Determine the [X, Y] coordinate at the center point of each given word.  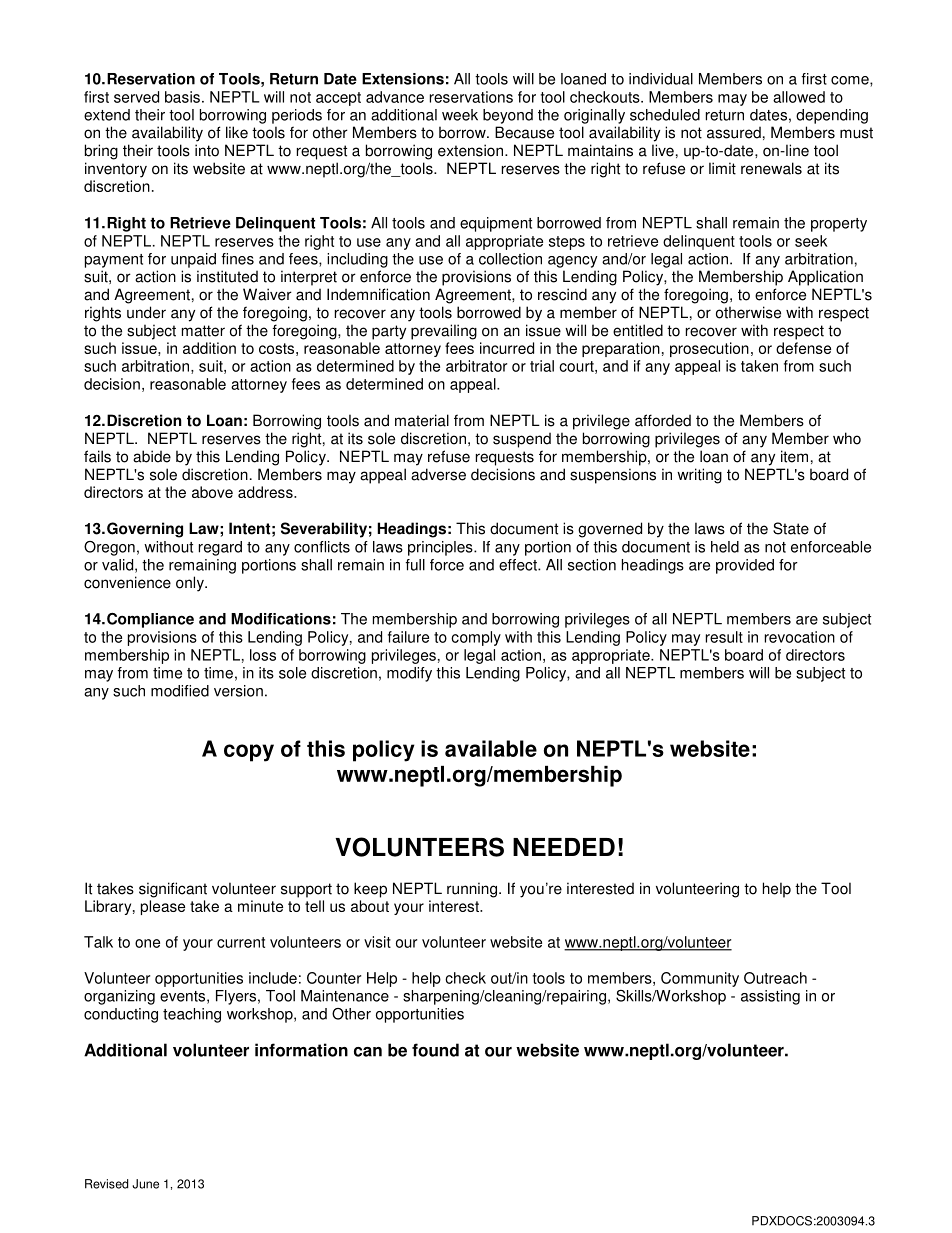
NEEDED [564, 847]
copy [249, 753]
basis [182, 97]
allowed [799, 97]
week [460, 115]
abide [152, 456]
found [435, 1050]
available [491, 748]
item [794, 456]
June [145, 1184]
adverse [438, 474]
